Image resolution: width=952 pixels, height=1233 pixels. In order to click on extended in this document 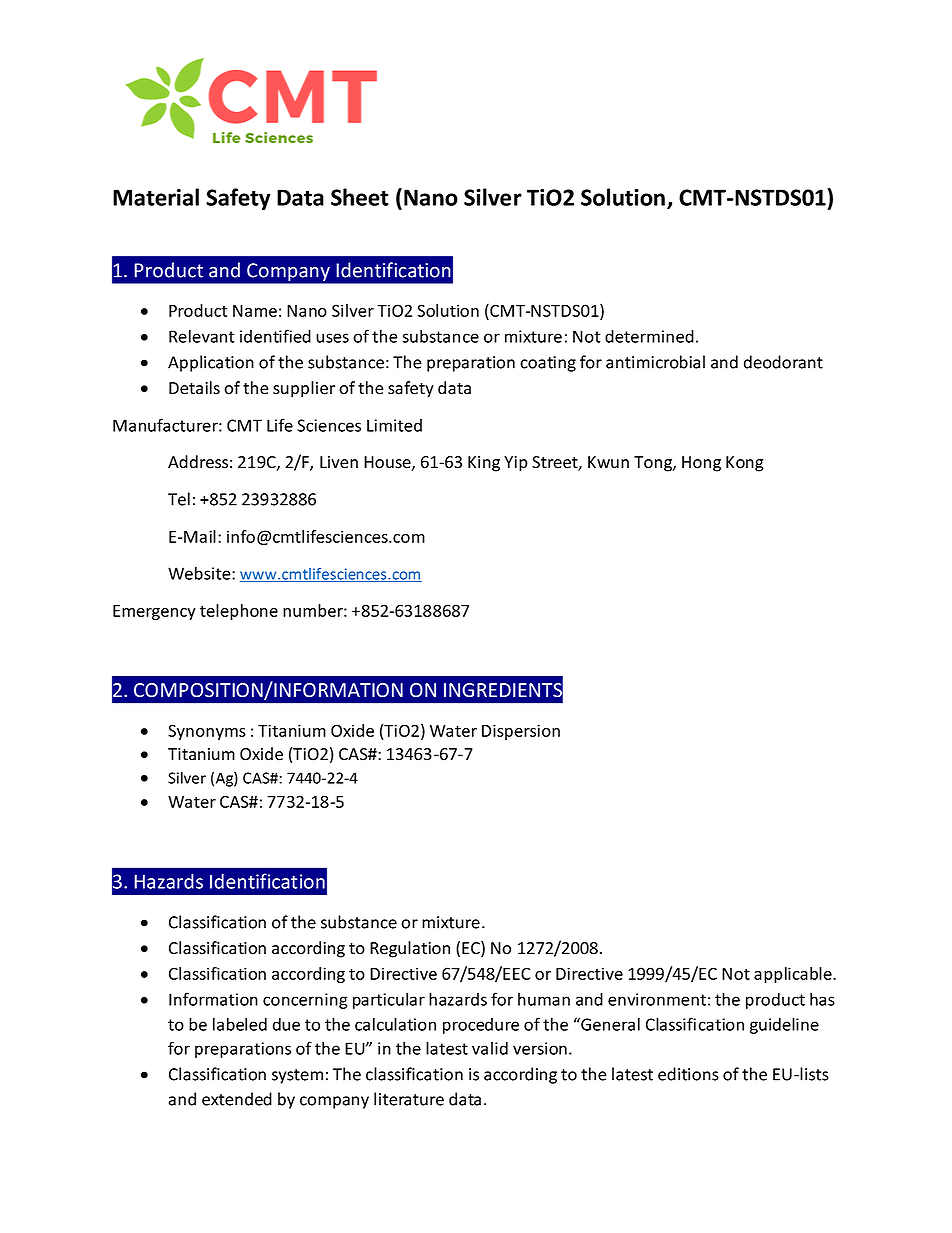, I will do `click(237, 1099)`.
